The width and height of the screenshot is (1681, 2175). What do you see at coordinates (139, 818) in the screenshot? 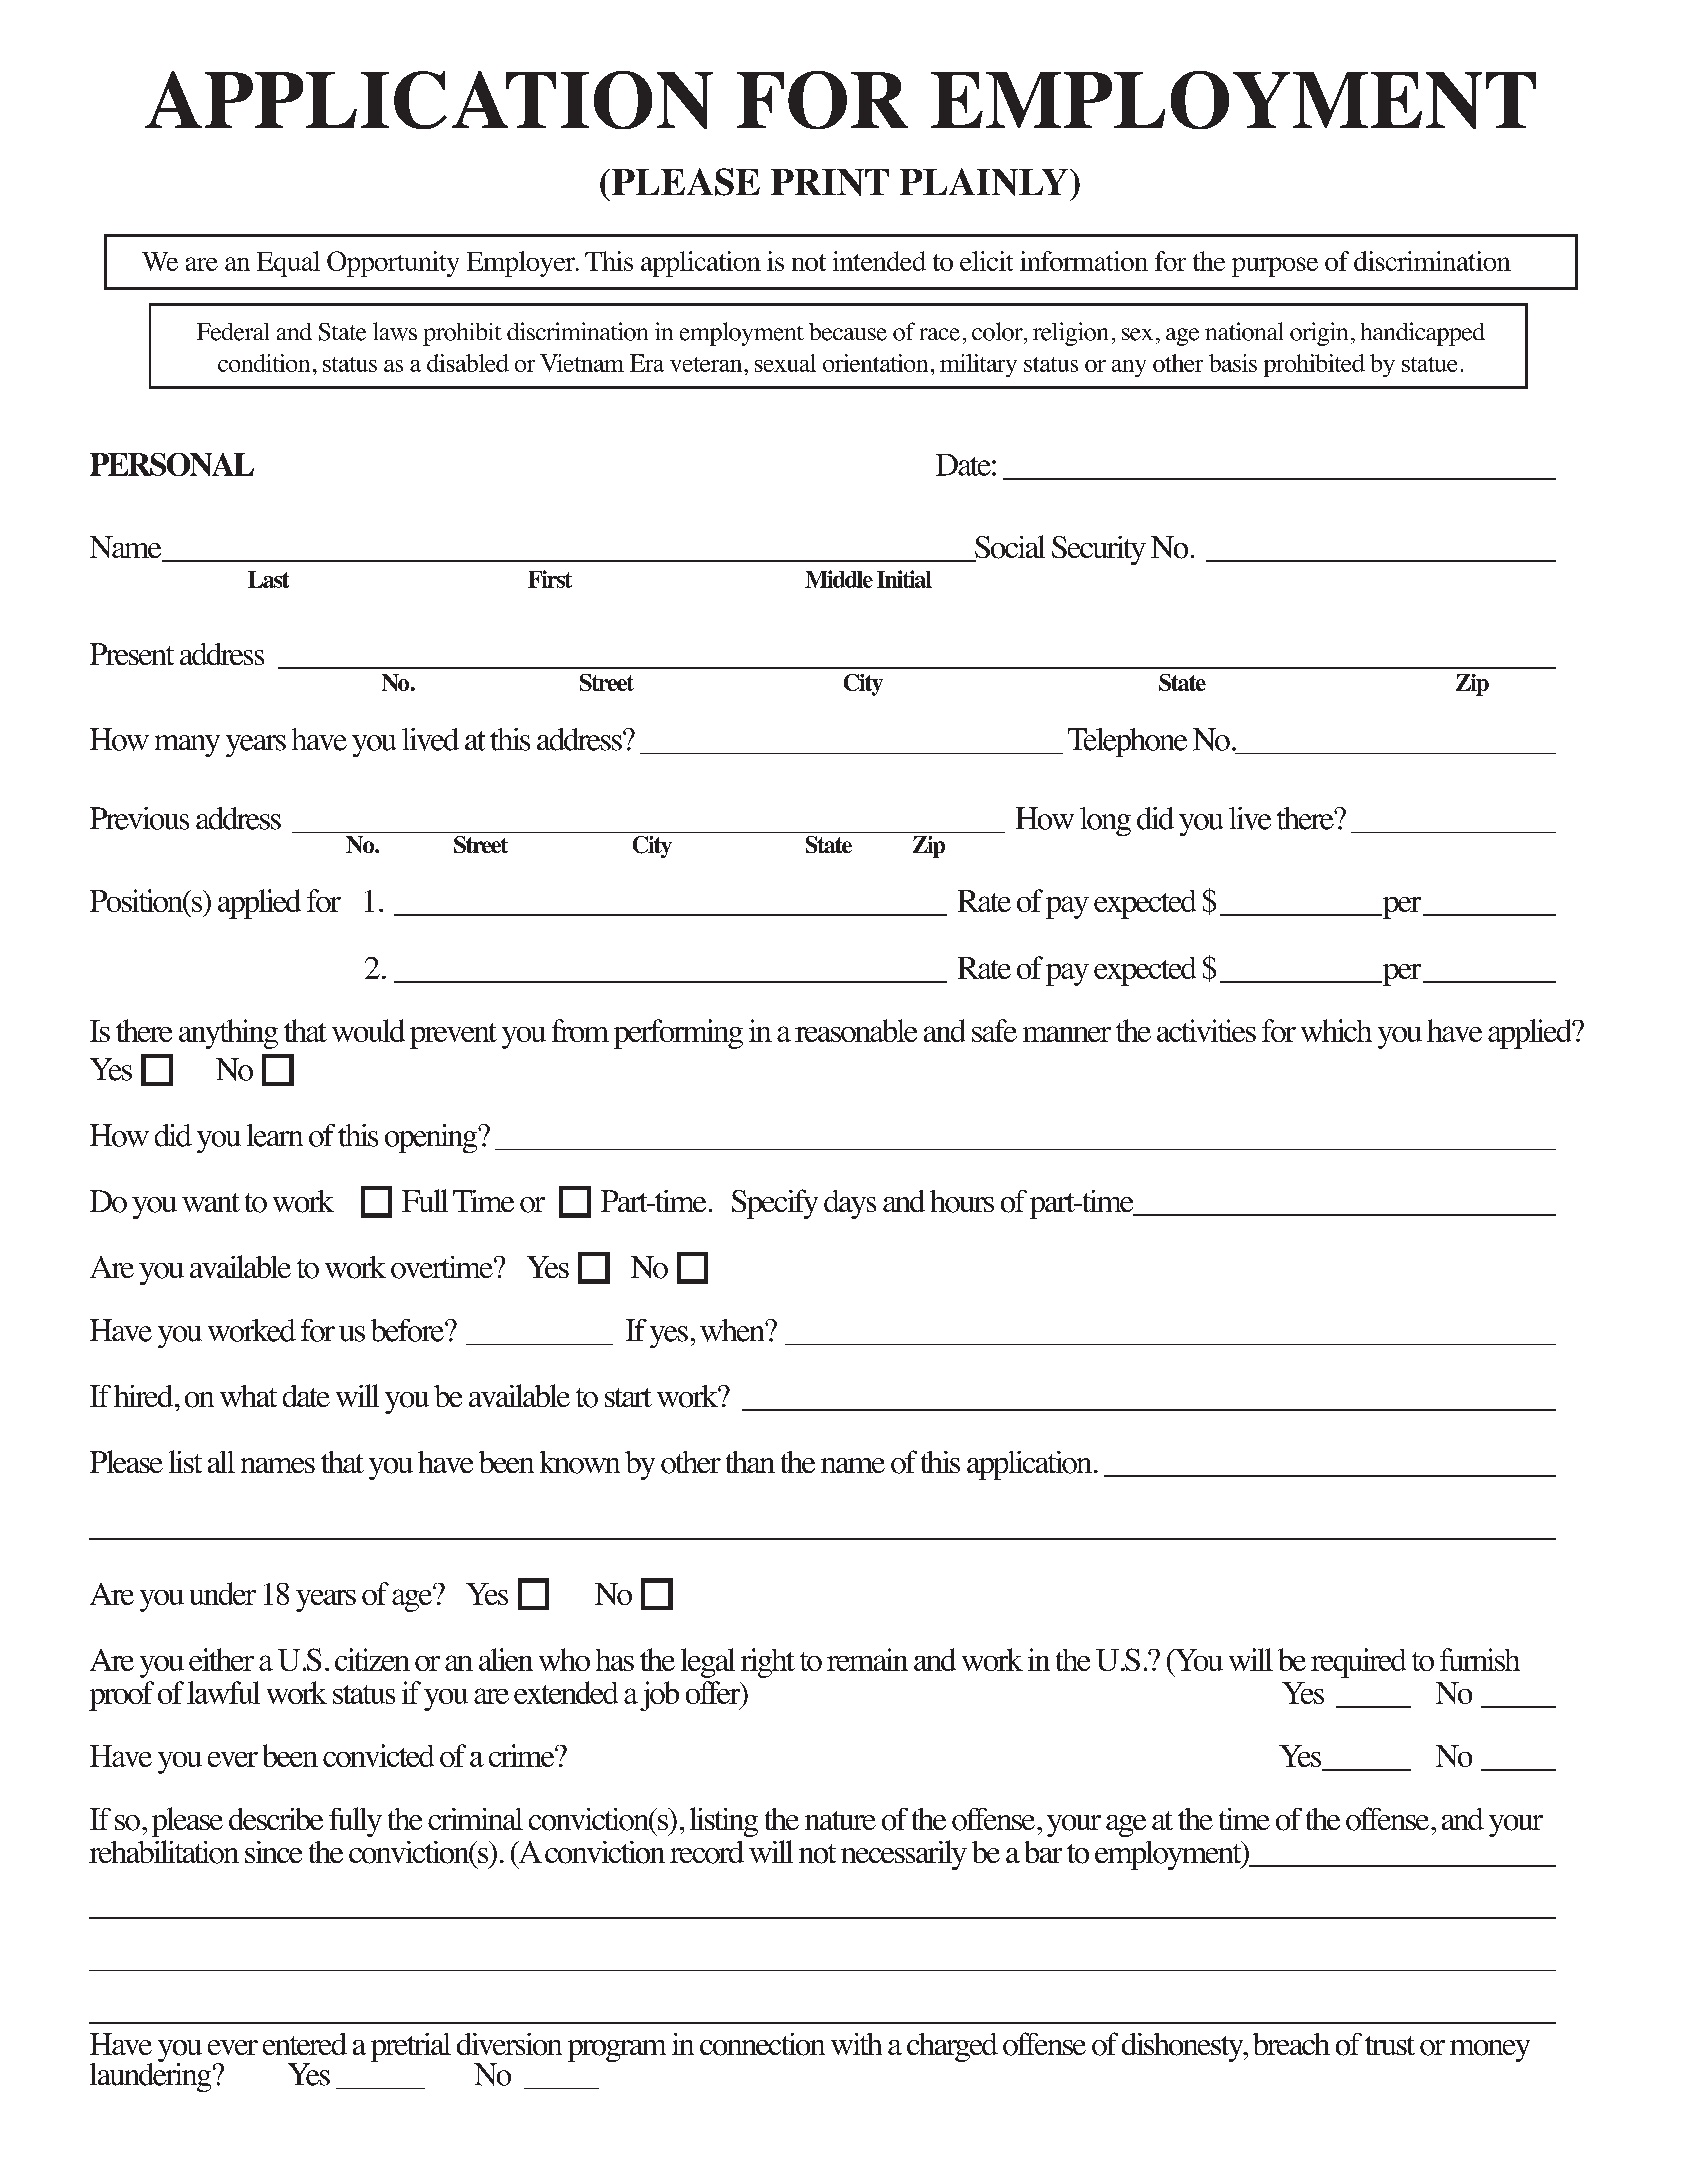
I see `Previous` at bounding box center [139, 818].
